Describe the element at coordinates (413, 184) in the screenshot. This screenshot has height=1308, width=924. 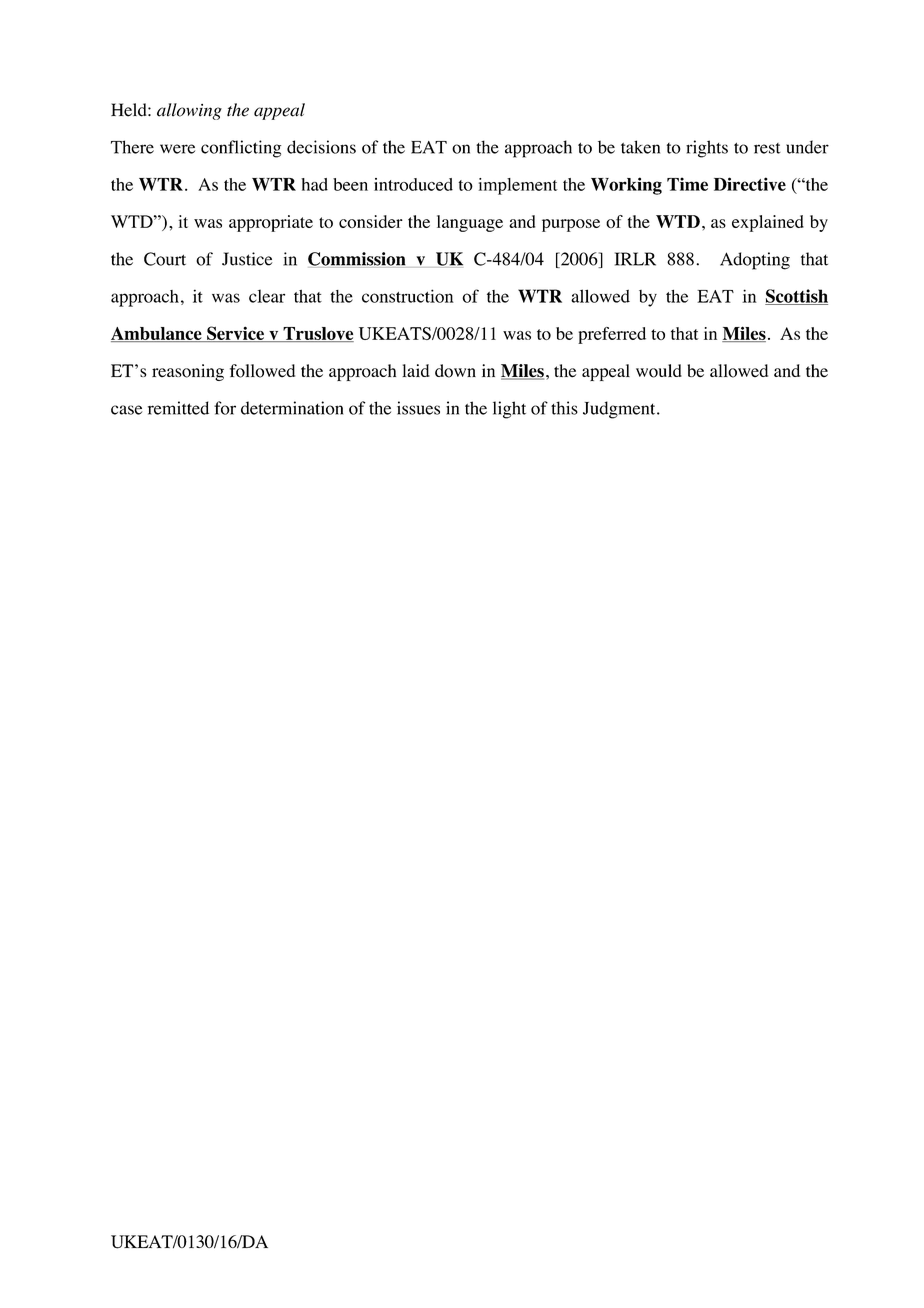
I see `introduced` at that location.
